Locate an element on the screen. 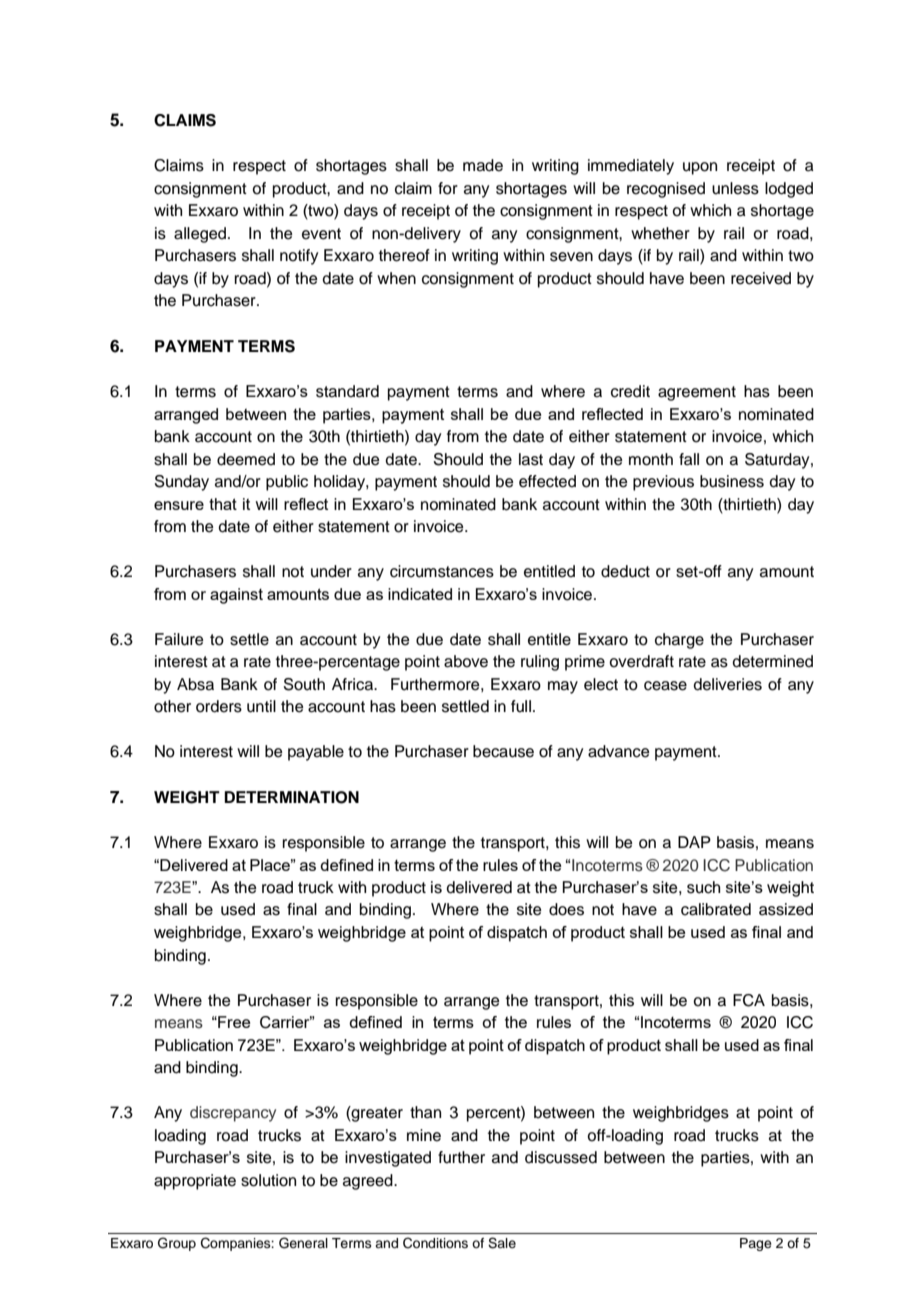 The height and width of the screenshot is (1308, 924). because is located at coordinates (503, 751).
